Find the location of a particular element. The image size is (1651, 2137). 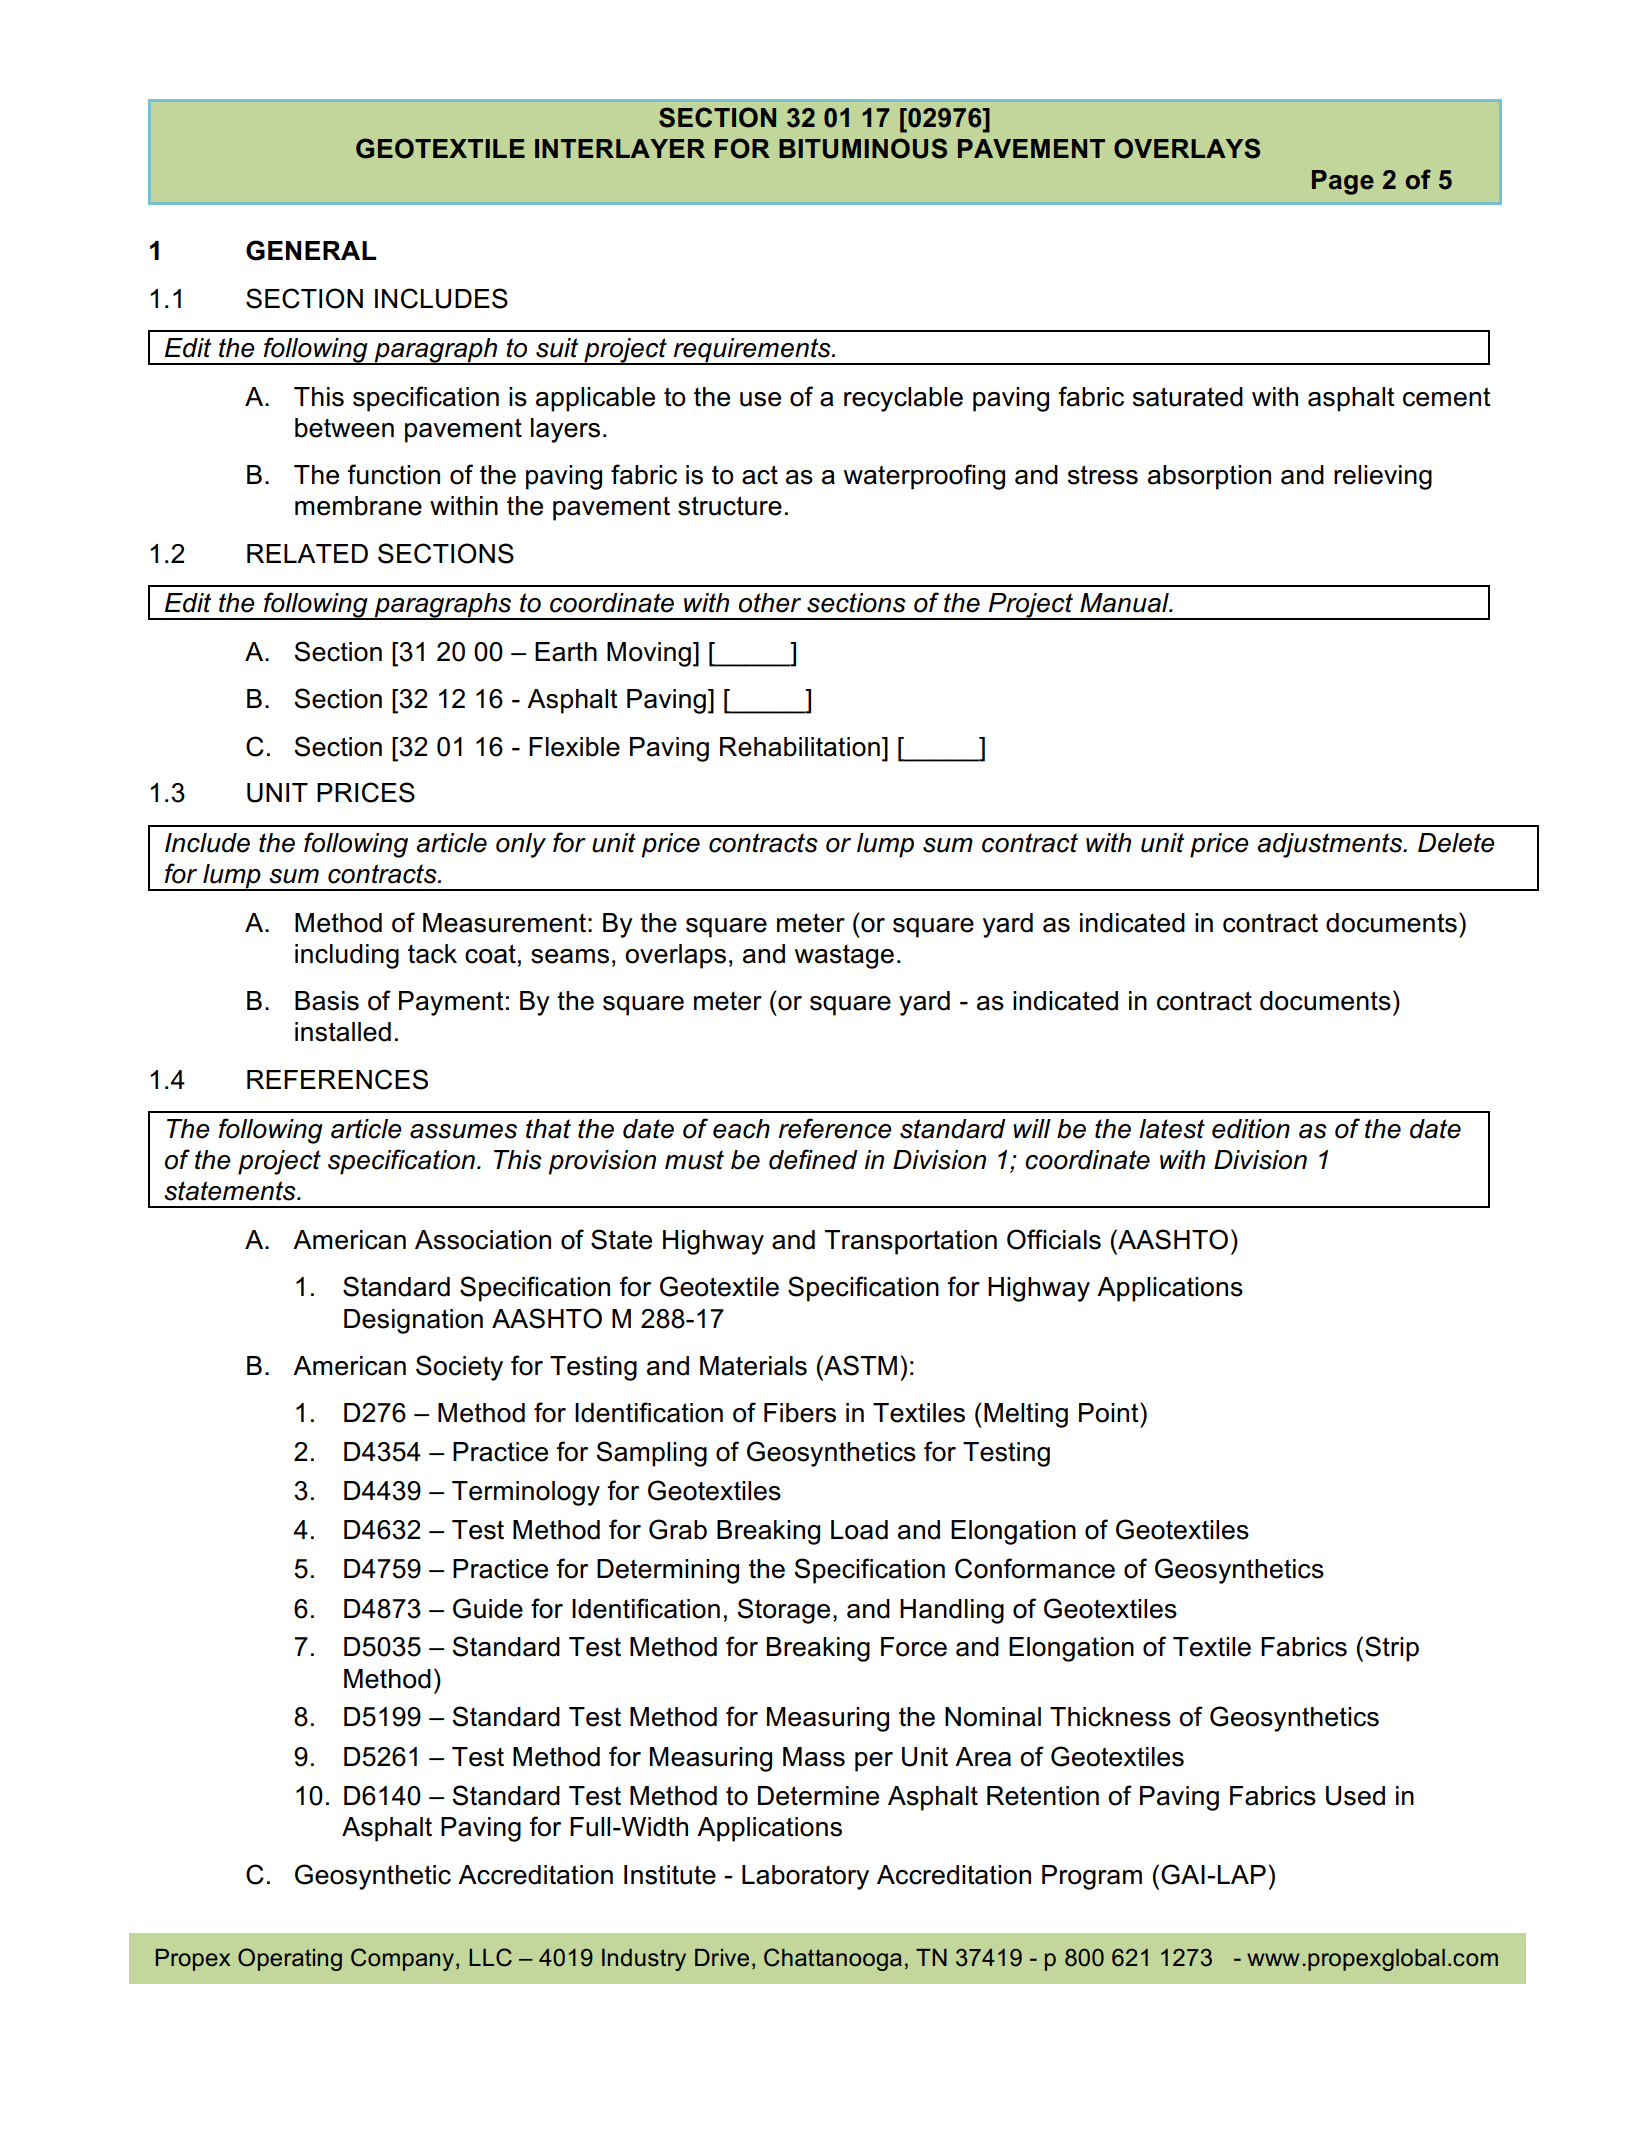

Manual is located at coordinates (1125, 603).
